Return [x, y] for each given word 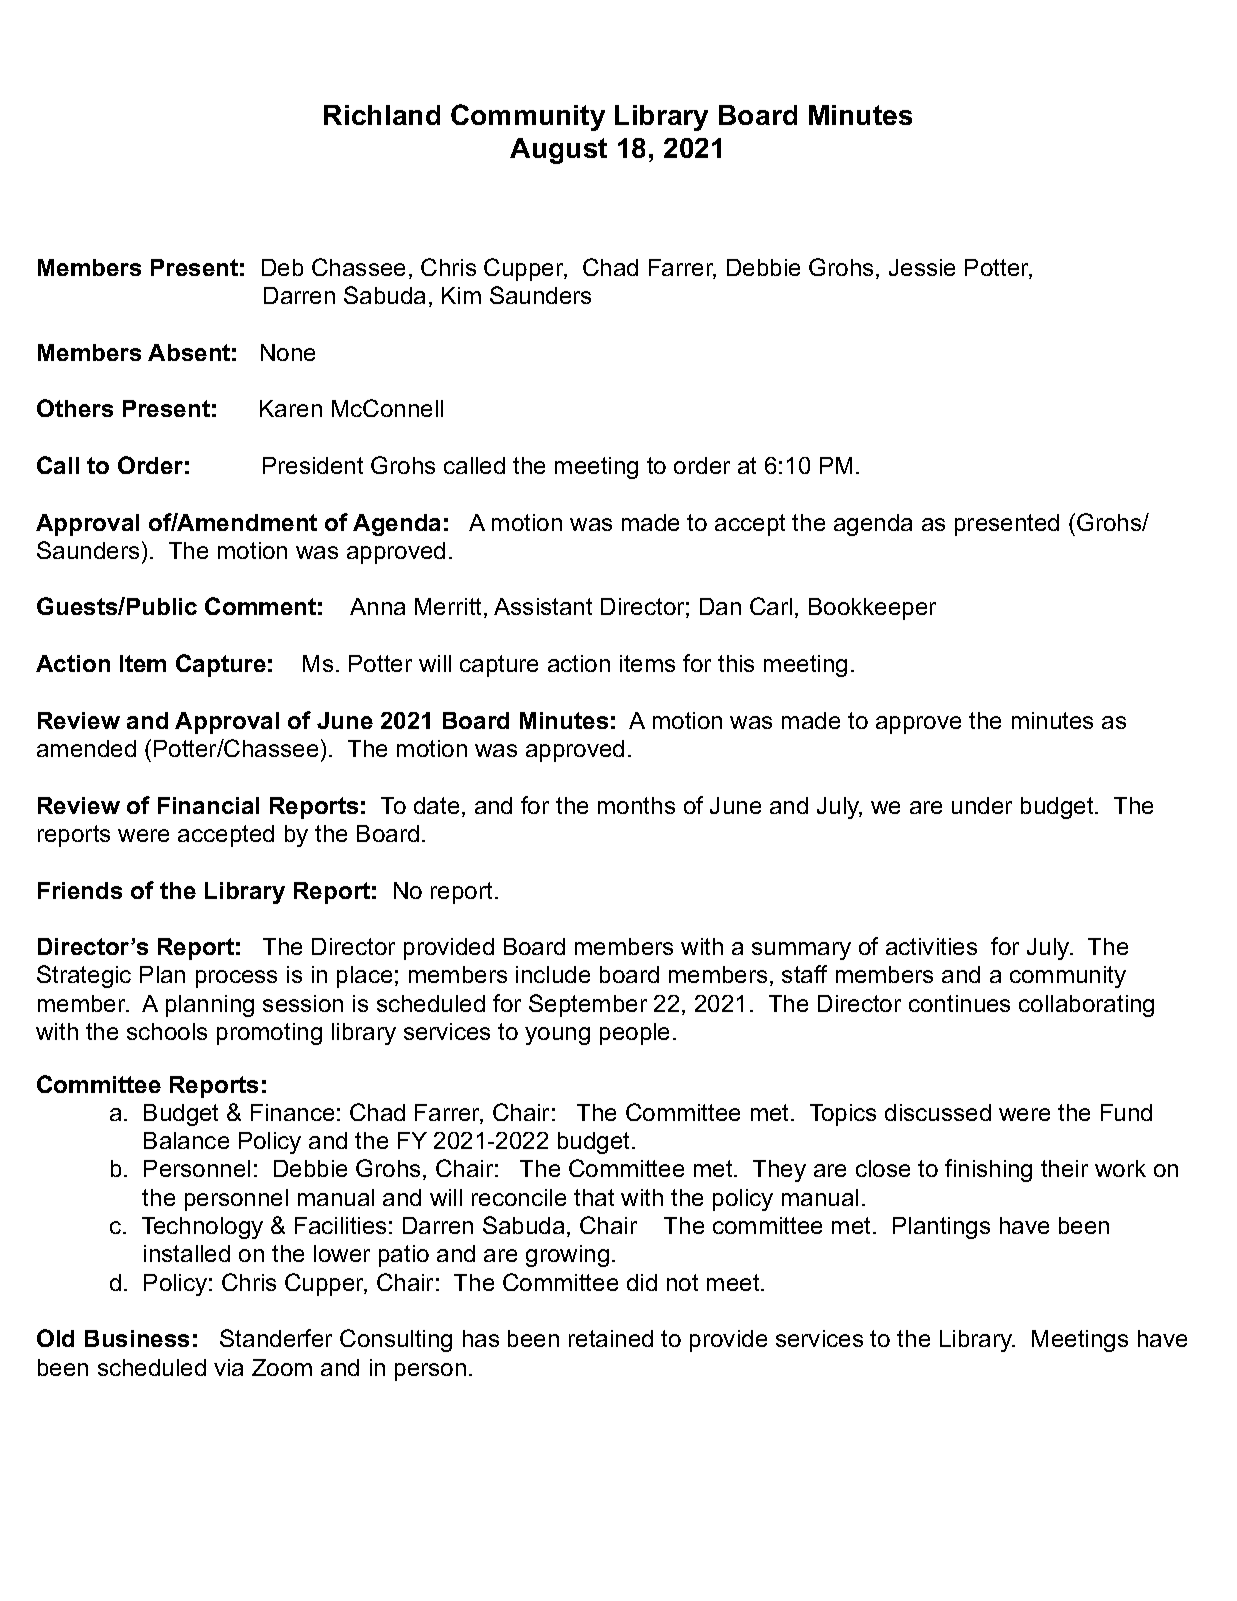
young [557, 1036]
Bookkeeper [872, 609]
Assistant [543, 606]
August [558, 151]
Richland [382, 115]
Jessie [922, 267]
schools [167, 1031]
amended [86, 748]
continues [959, 1003]
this [736, 663]
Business [137, 1338]
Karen [291, 408]
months [636, 805]
